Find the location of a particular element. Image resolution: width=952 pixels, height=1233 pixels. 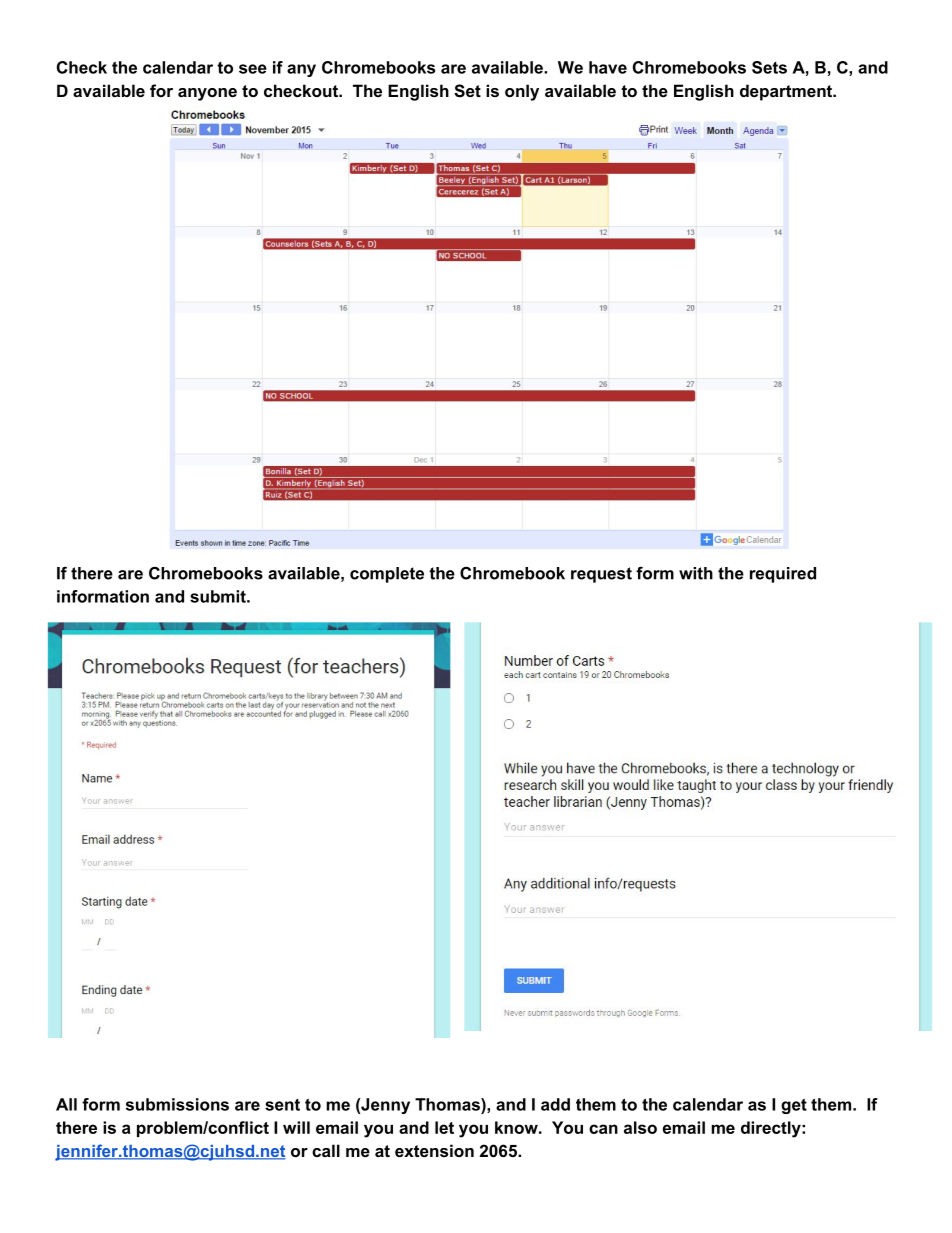

Sets is located at coordinates (769, 67).
